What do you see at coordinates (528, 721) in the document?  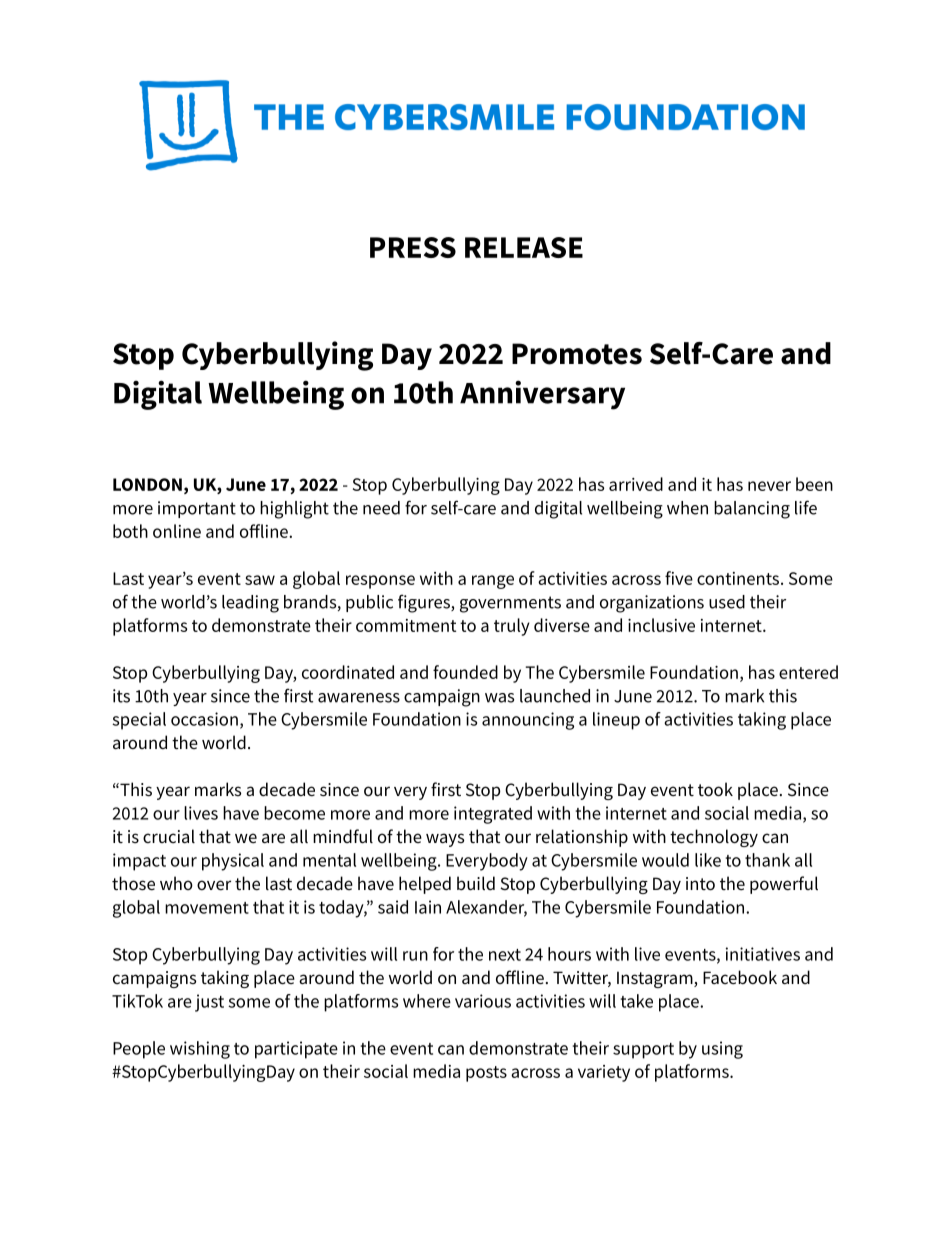 I see `announcing` at bounding box center [528, 721].
